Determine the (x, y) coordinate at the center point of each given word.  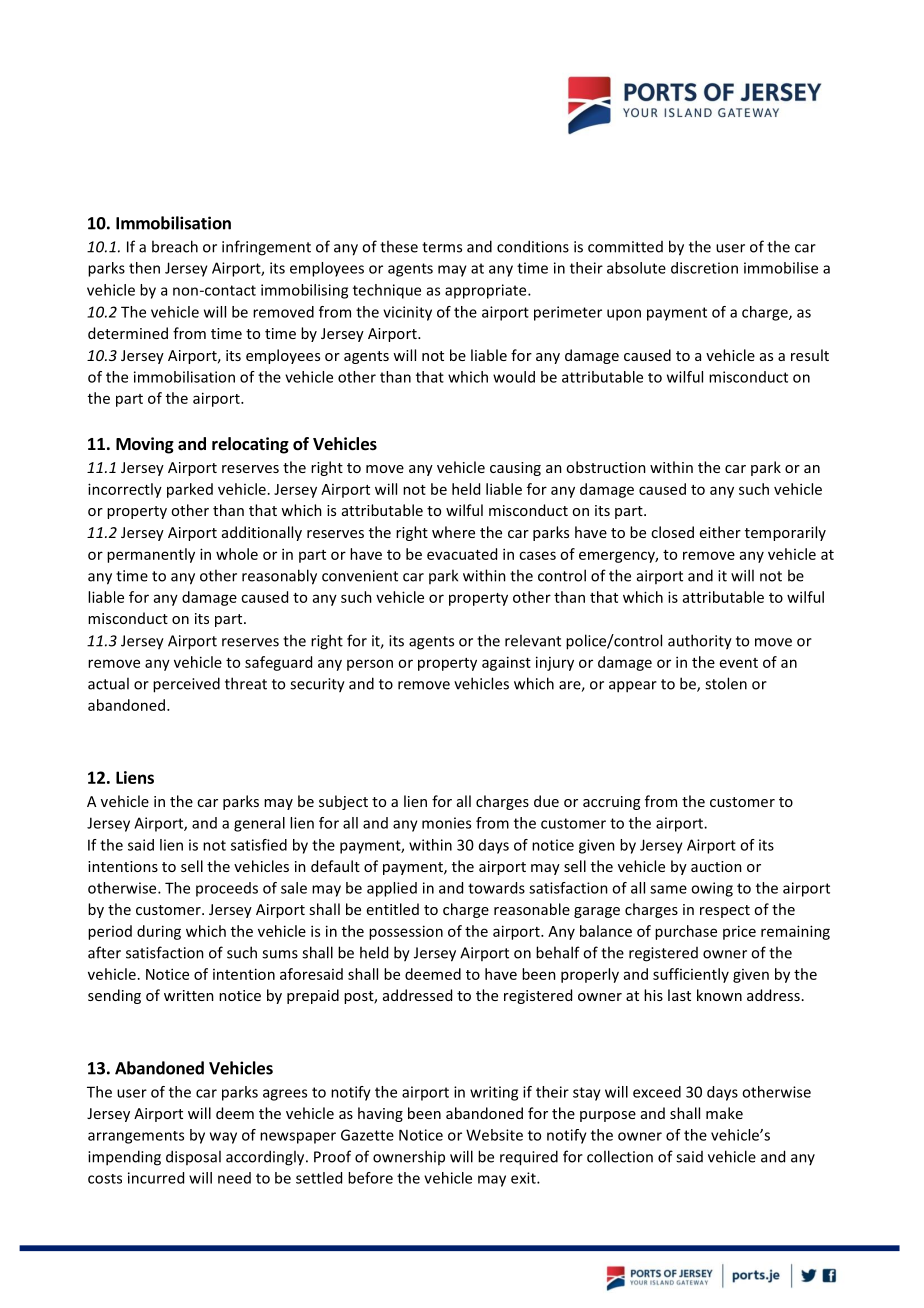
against (506, 663)
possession (406, 932)
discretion (704, 268)
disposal (193, 1157)
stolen (726, 683)
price (739, 932)
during (159, 932)
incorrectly (125, 490)
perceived (186, 685)
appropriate (487, 291)
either (720, 532)
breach (175, 246)
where (453, 532)
